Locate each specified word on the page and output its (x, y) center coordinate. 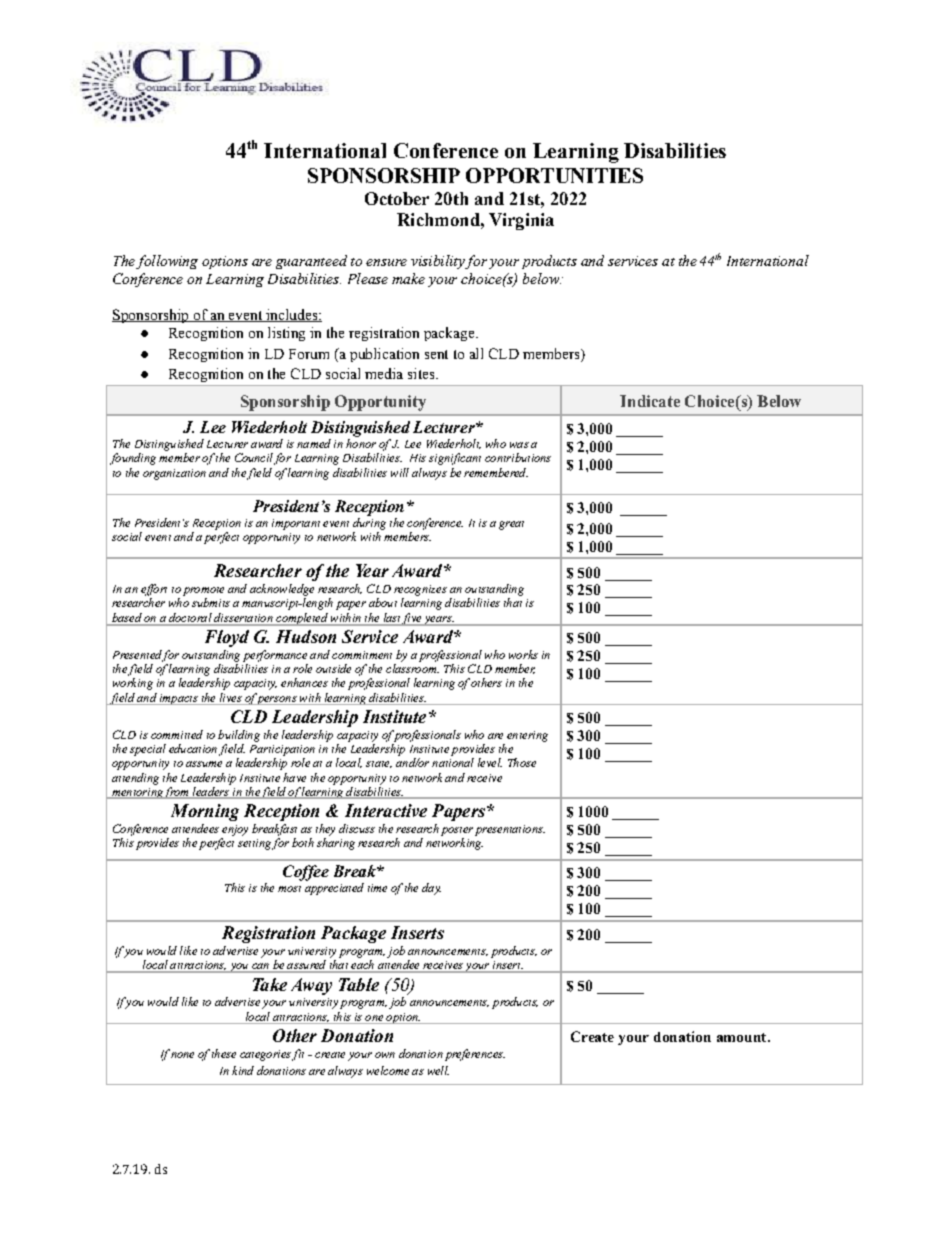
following (167, 262)
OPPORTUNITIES (554, 175)
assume (204, 764)
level (490, 762)
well (438, 1070)
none (182, 1055)
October (397, 198)
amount (743, 1037)
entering (527, 736)
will (400, 472)
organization (174, 474)
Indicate (650, 401)
